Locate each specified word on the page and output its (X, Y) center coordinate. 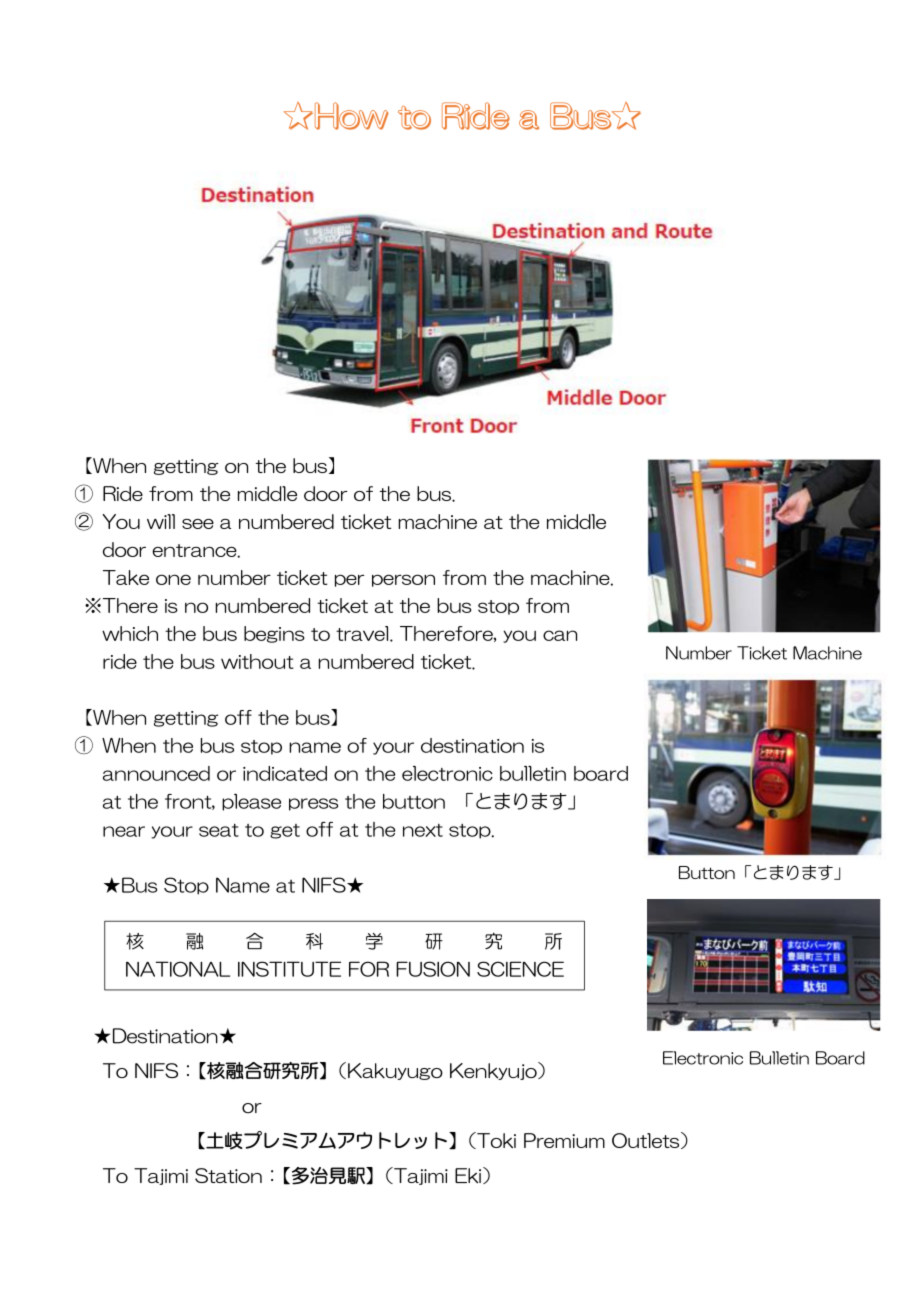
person (403, 580)
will (161, 521)
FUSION (433, 969)
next (423, 830)
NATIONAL (178, 969)
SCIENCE (520, 969)
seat (219, 830)
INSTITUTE (289, 969)
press (313, 804)
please (251, 802)
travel (363, 633)
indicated (285, 773)
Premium (564, 1140)
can (560, 635)
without (257, 661)
